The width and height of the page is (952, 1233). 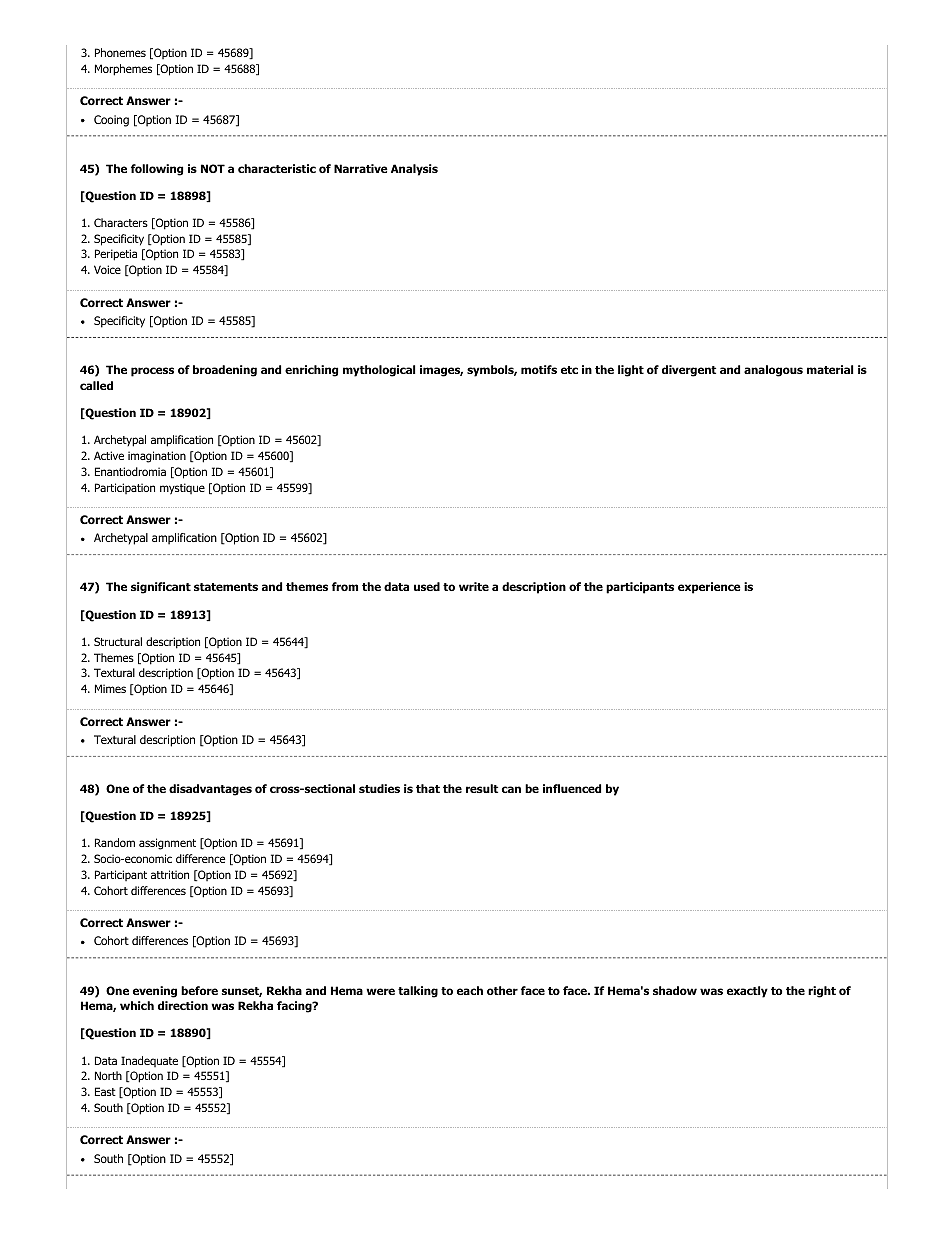 I want to click on motifs, so click(x=539, y=369).
